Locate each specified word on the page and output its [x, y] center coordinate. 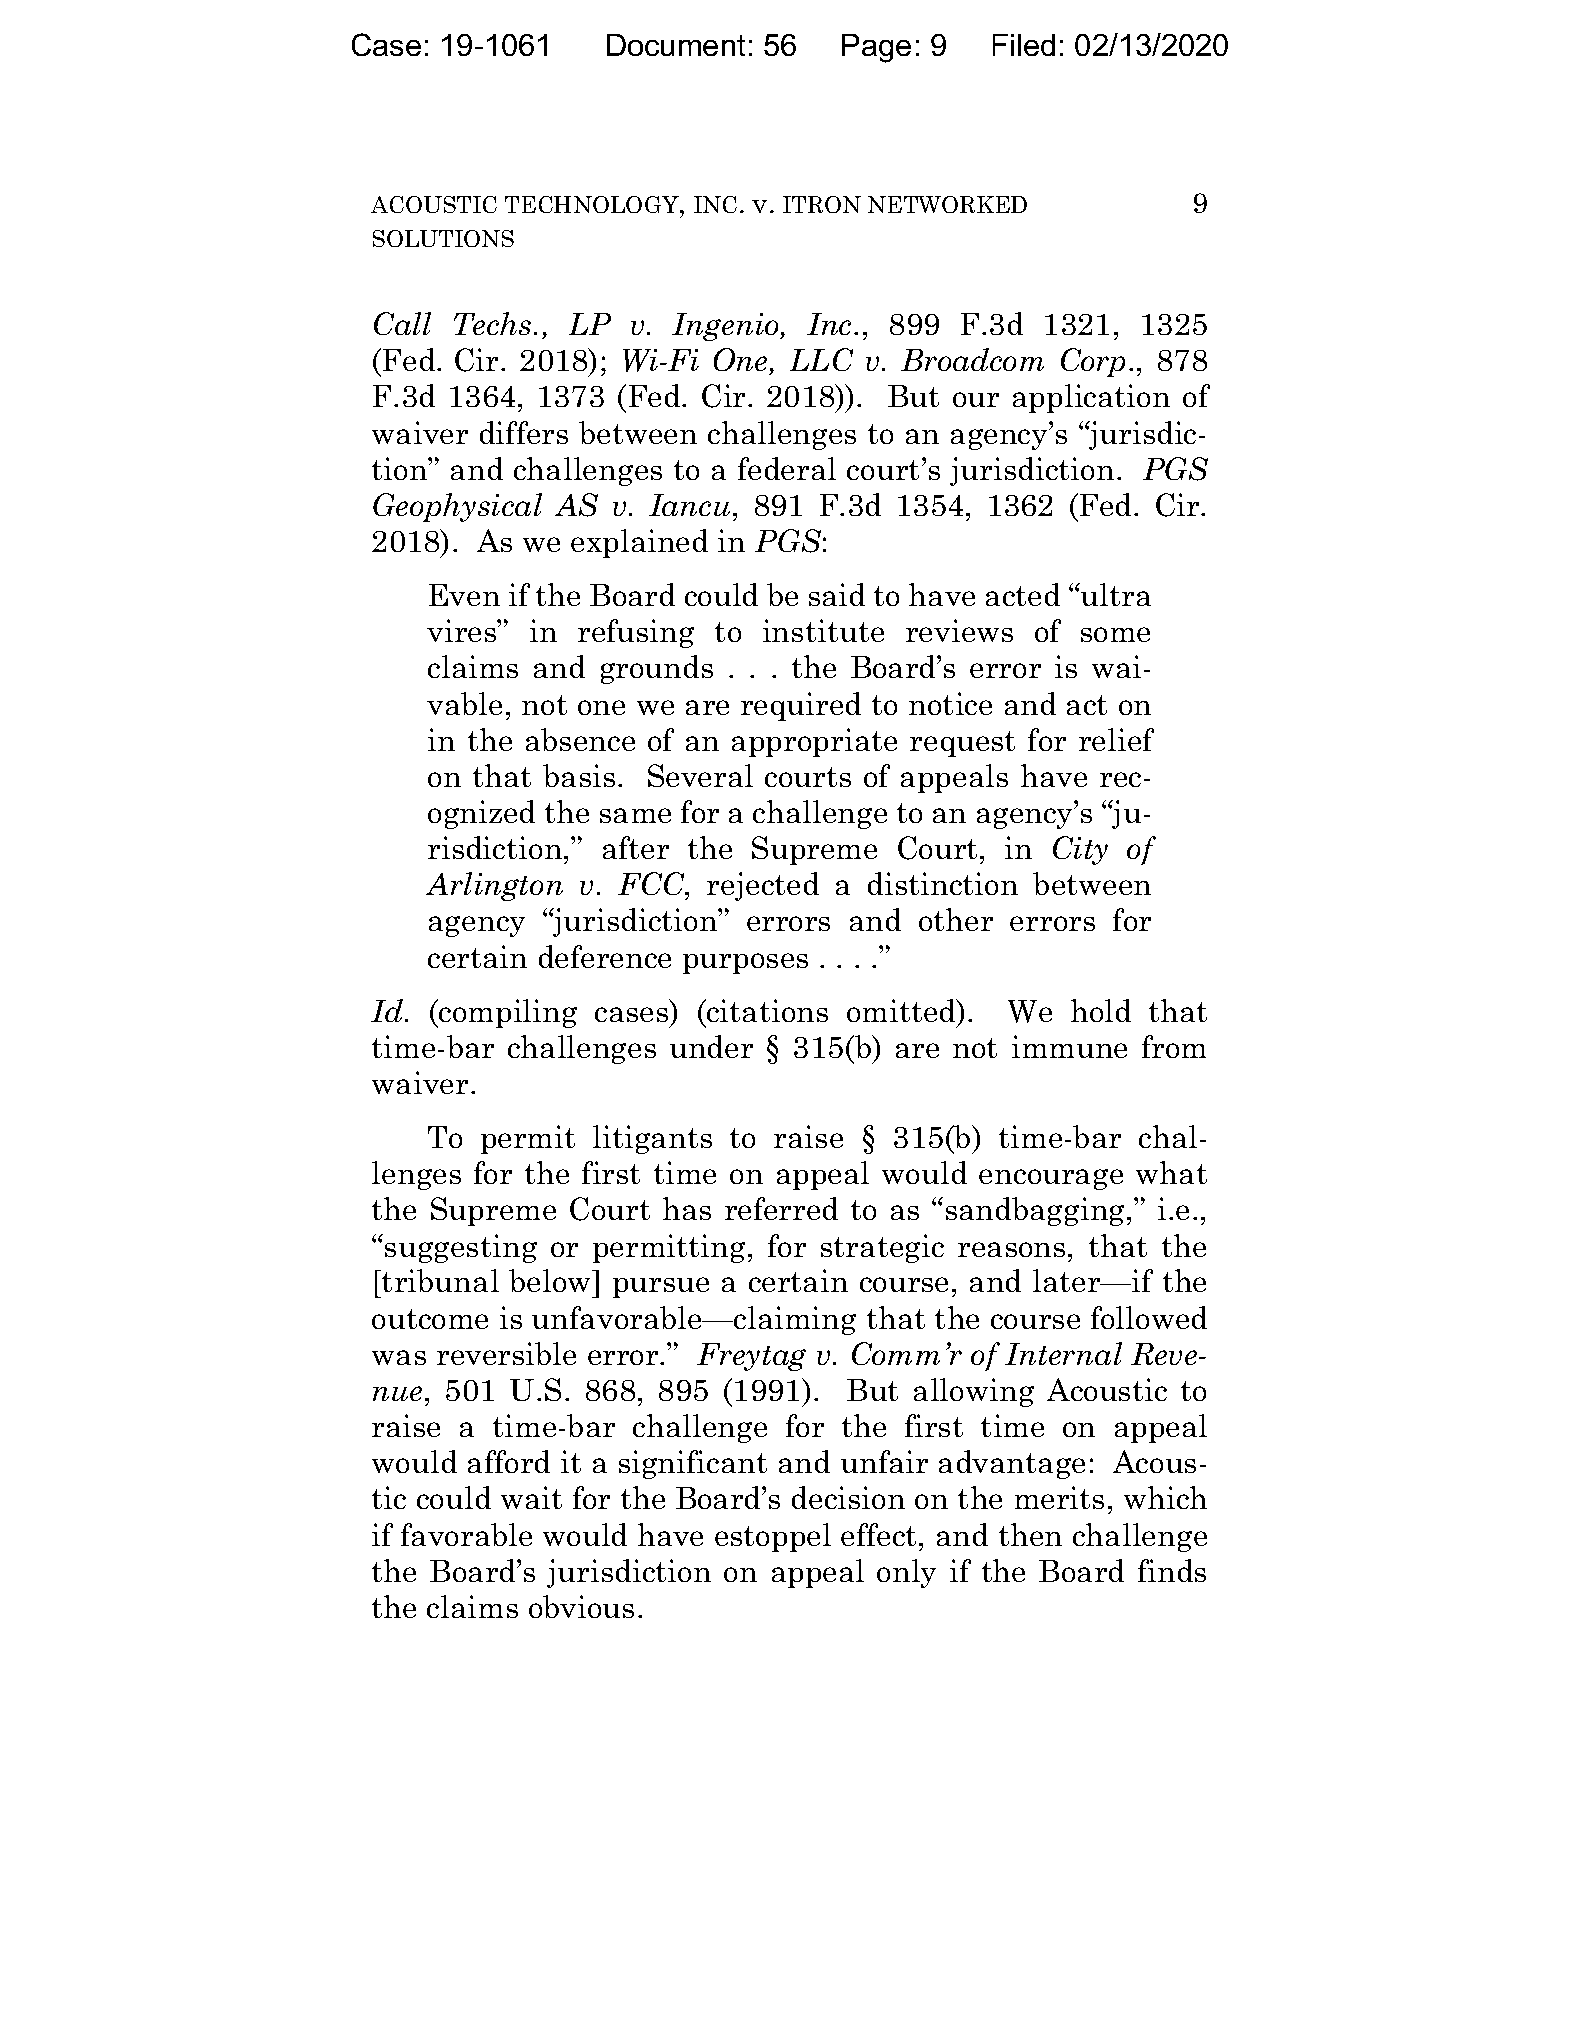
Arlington [494, 886]
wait [531, 1497]
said [837, 594]
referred [781, 1208]
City [1080, 850]
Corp [1093, 362]
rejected [763, 886]
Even [464, 595]
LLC [821, 359]
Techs [492, 323]
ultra [1115, 594]
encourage [1051, 1179]
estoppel [773, 1537]
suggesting [461, 1248]
